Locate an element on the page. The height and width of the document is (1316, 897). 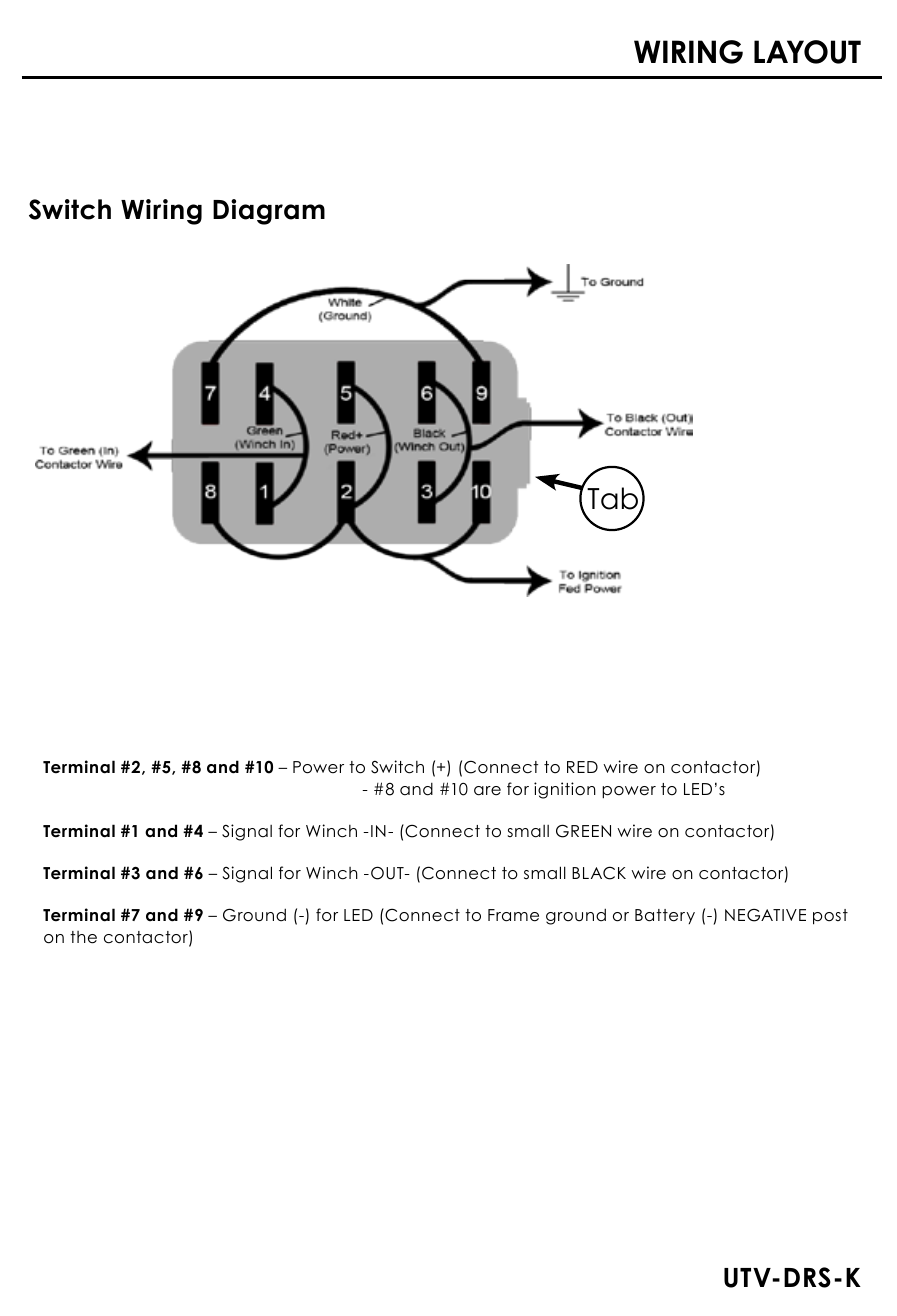
RED is located at coordinates (582, 767).
